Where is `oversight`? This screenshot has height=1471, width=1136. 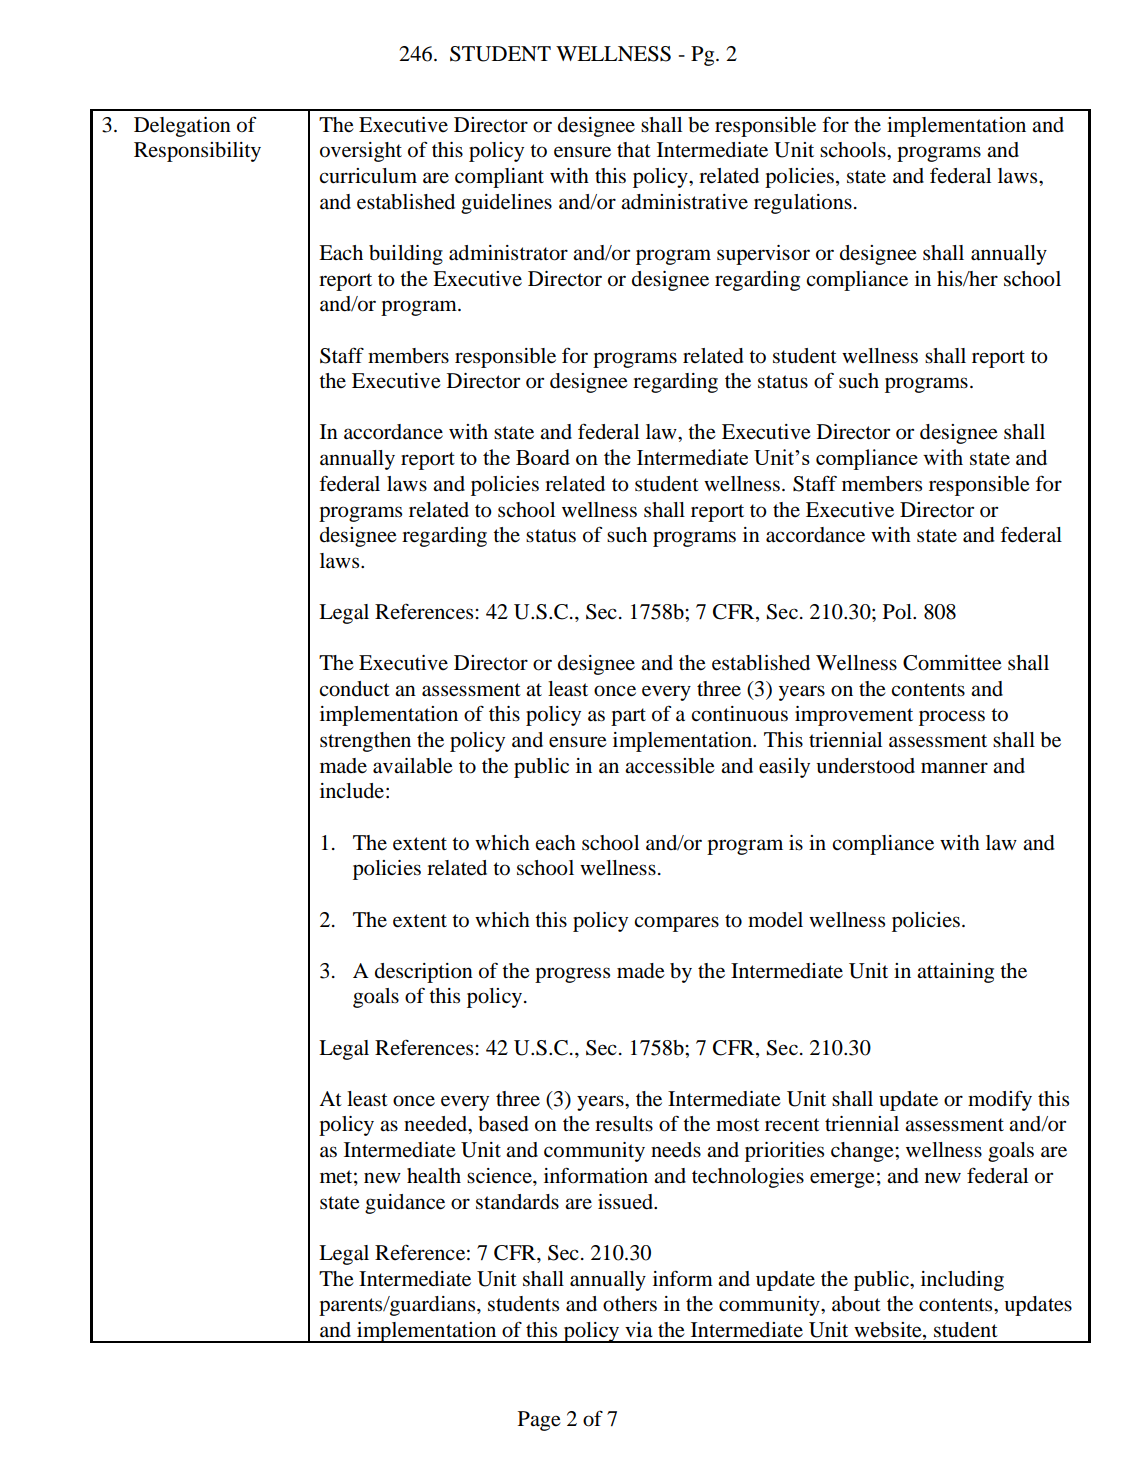
oversight is located at coordinates (361, 152).
